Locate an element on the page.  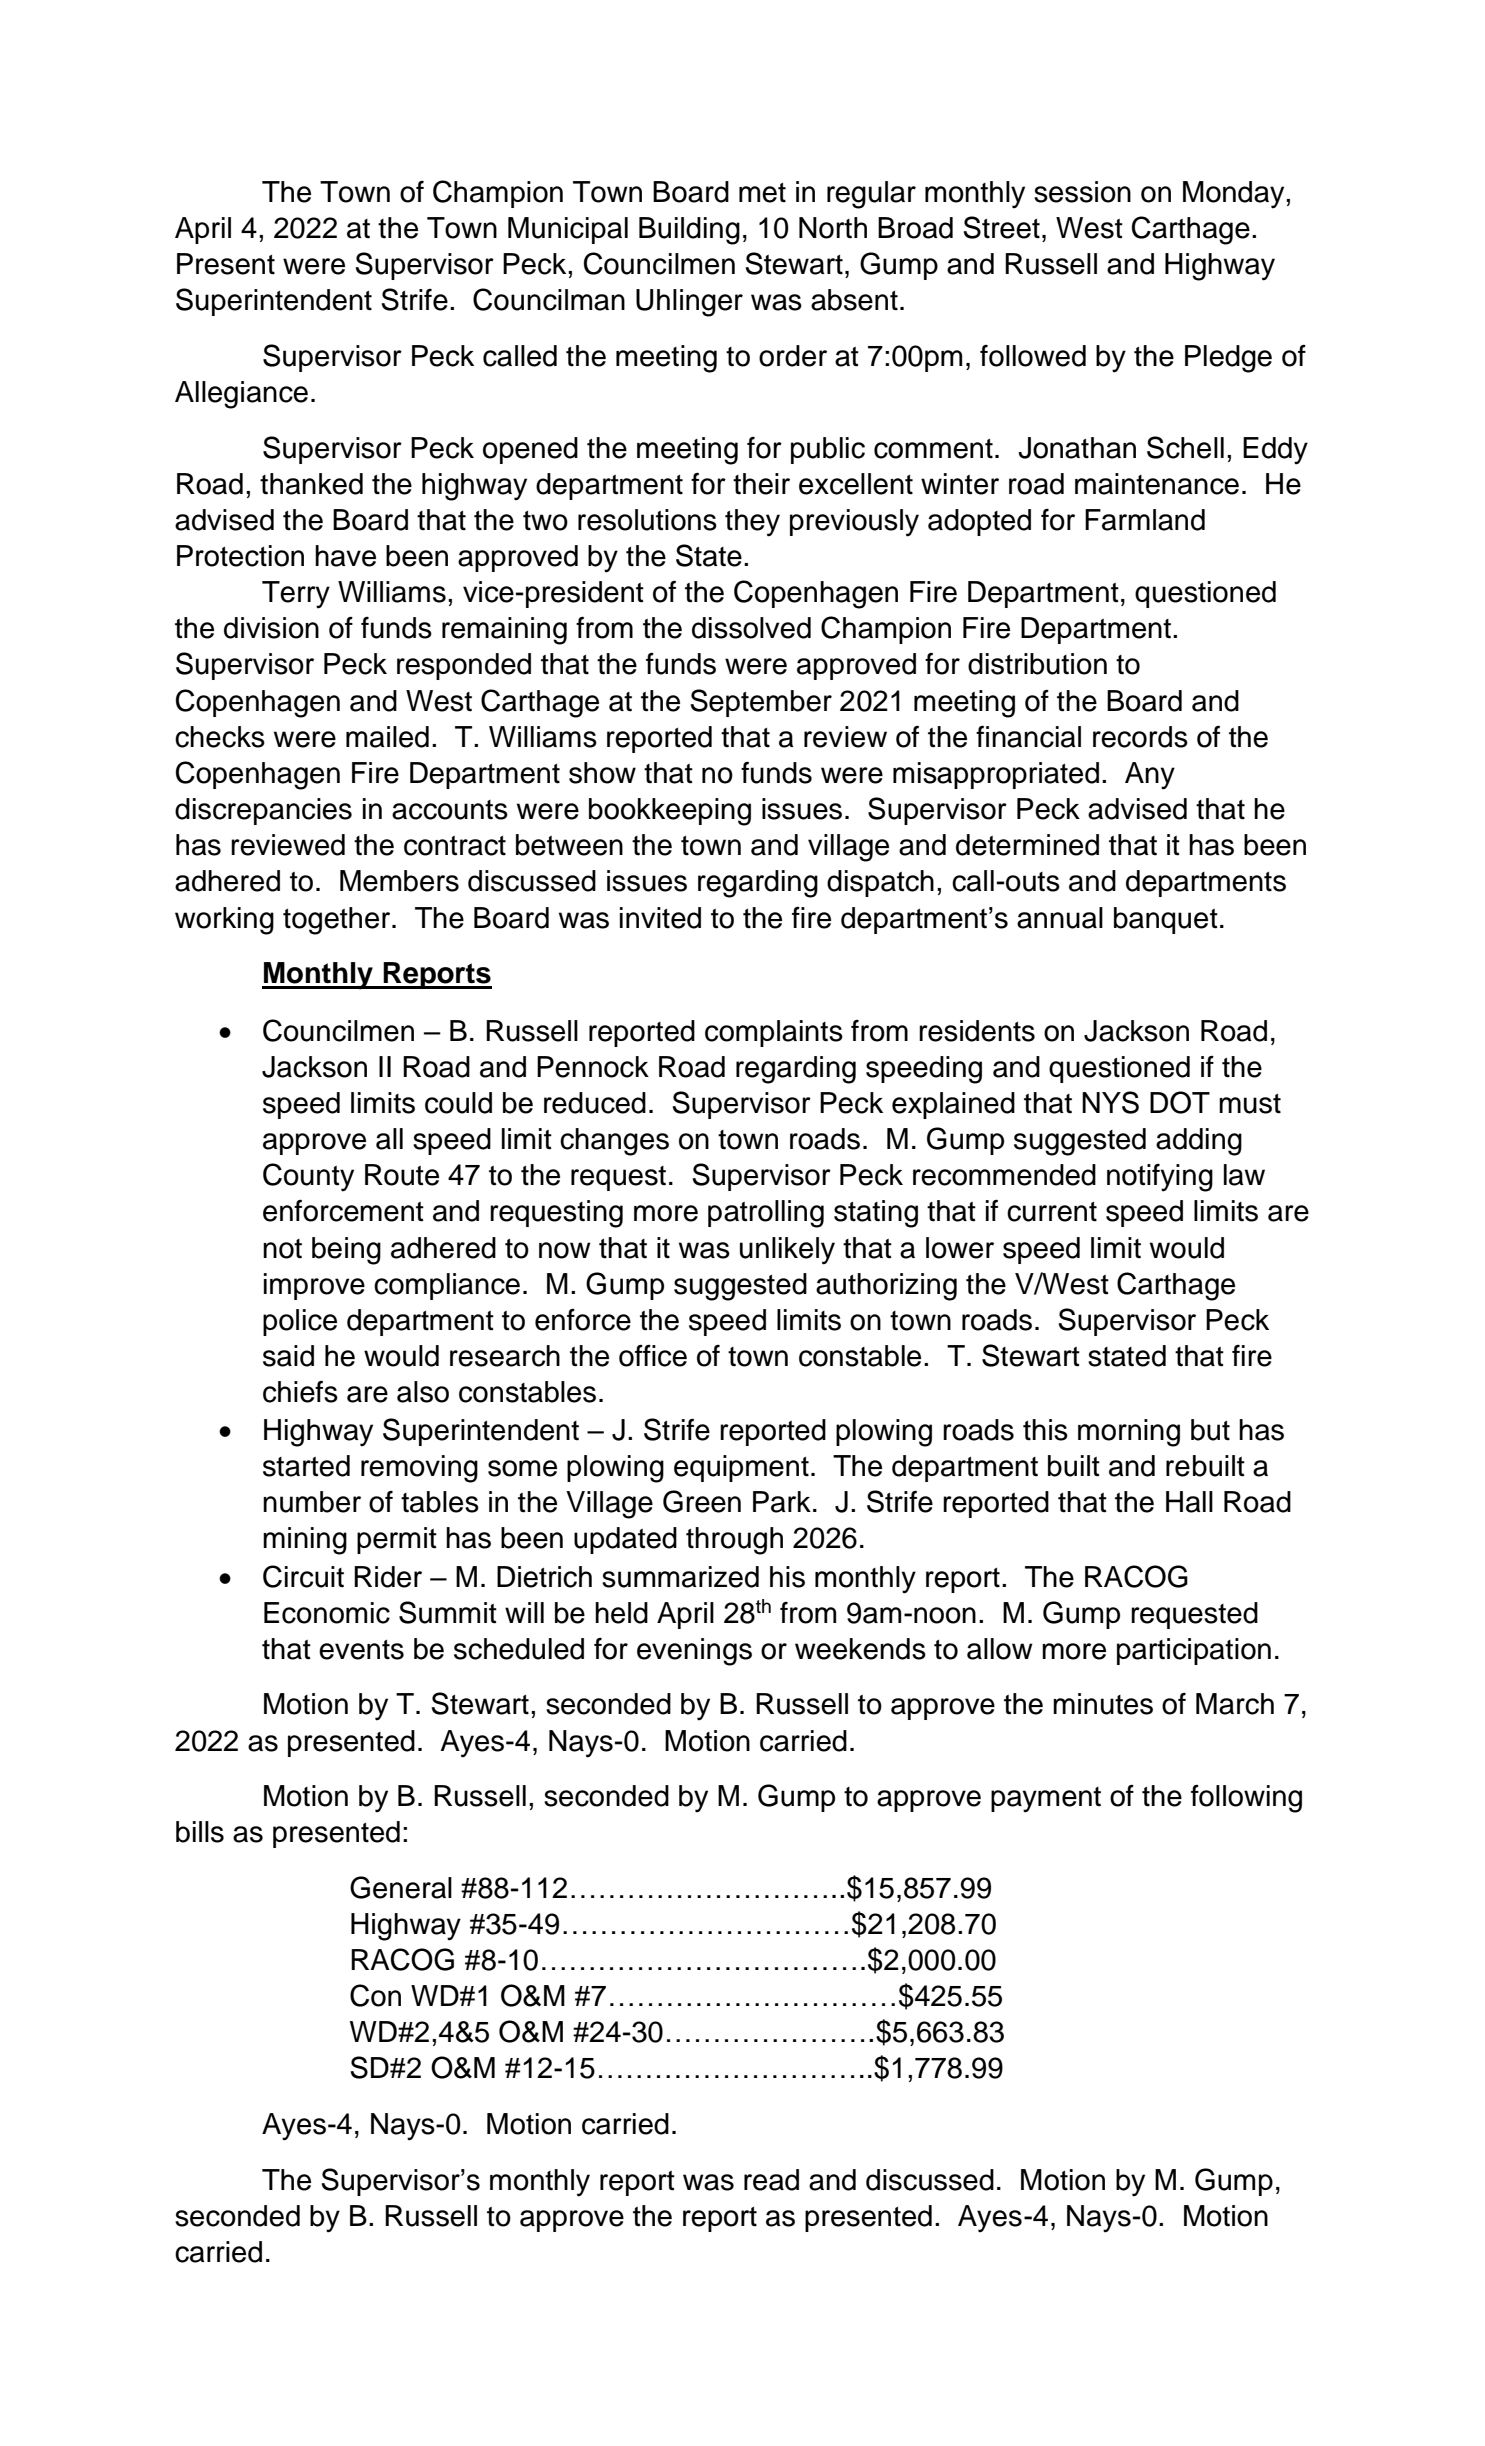
patrolling is located at coordinates (766, 1214).
